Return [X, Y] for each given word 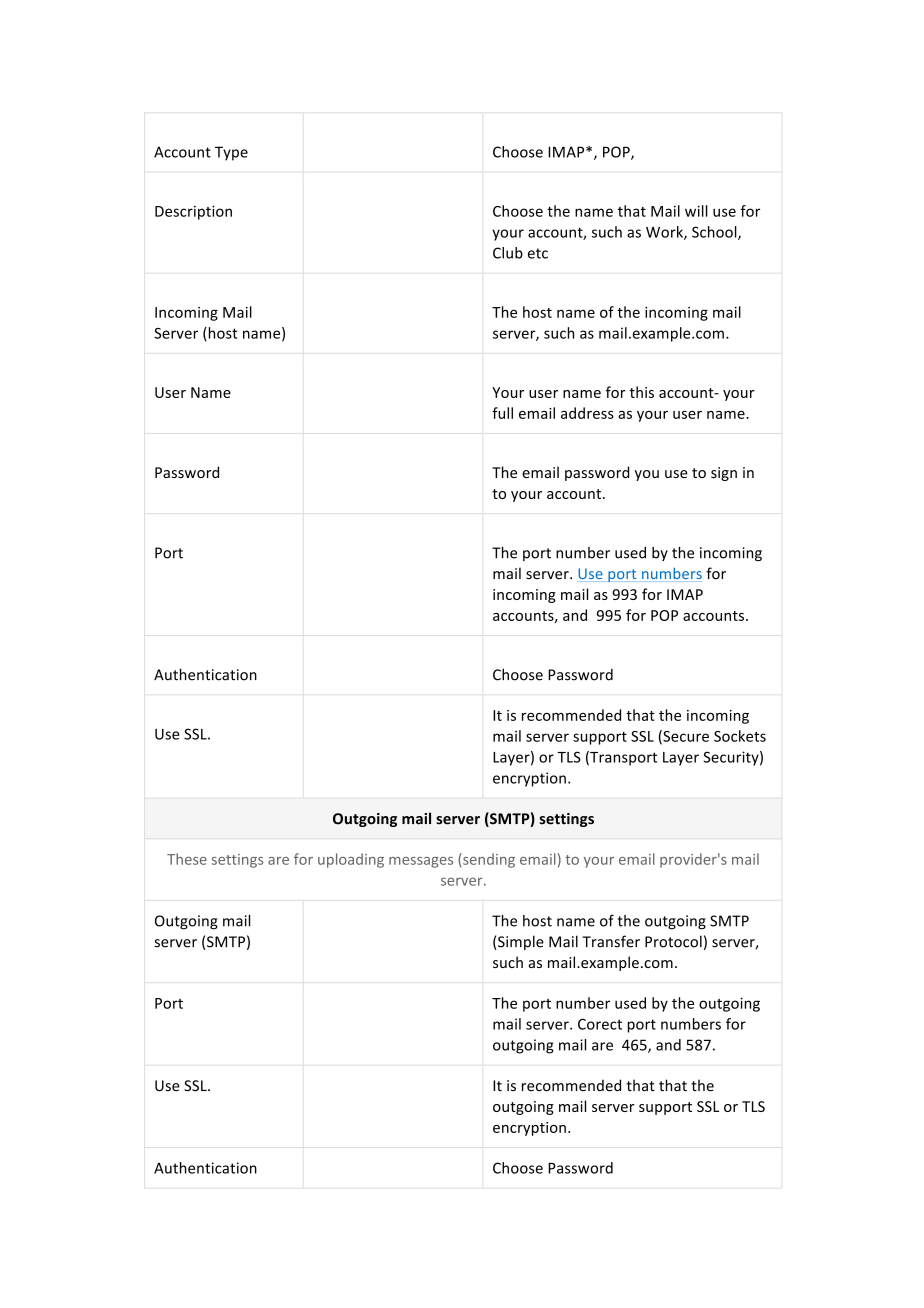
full [502, 413]
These [187, 859]
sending [488, 860]
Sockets [740, 736]
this [642, 392]
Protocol [673, 941]
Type [231, 153]
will [696, 211]
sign [724, 474]
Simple [520, 942]
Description [193, 212]
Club [508, 253]
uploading [351, 860]
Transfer [611, 941]
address [587, 413]
